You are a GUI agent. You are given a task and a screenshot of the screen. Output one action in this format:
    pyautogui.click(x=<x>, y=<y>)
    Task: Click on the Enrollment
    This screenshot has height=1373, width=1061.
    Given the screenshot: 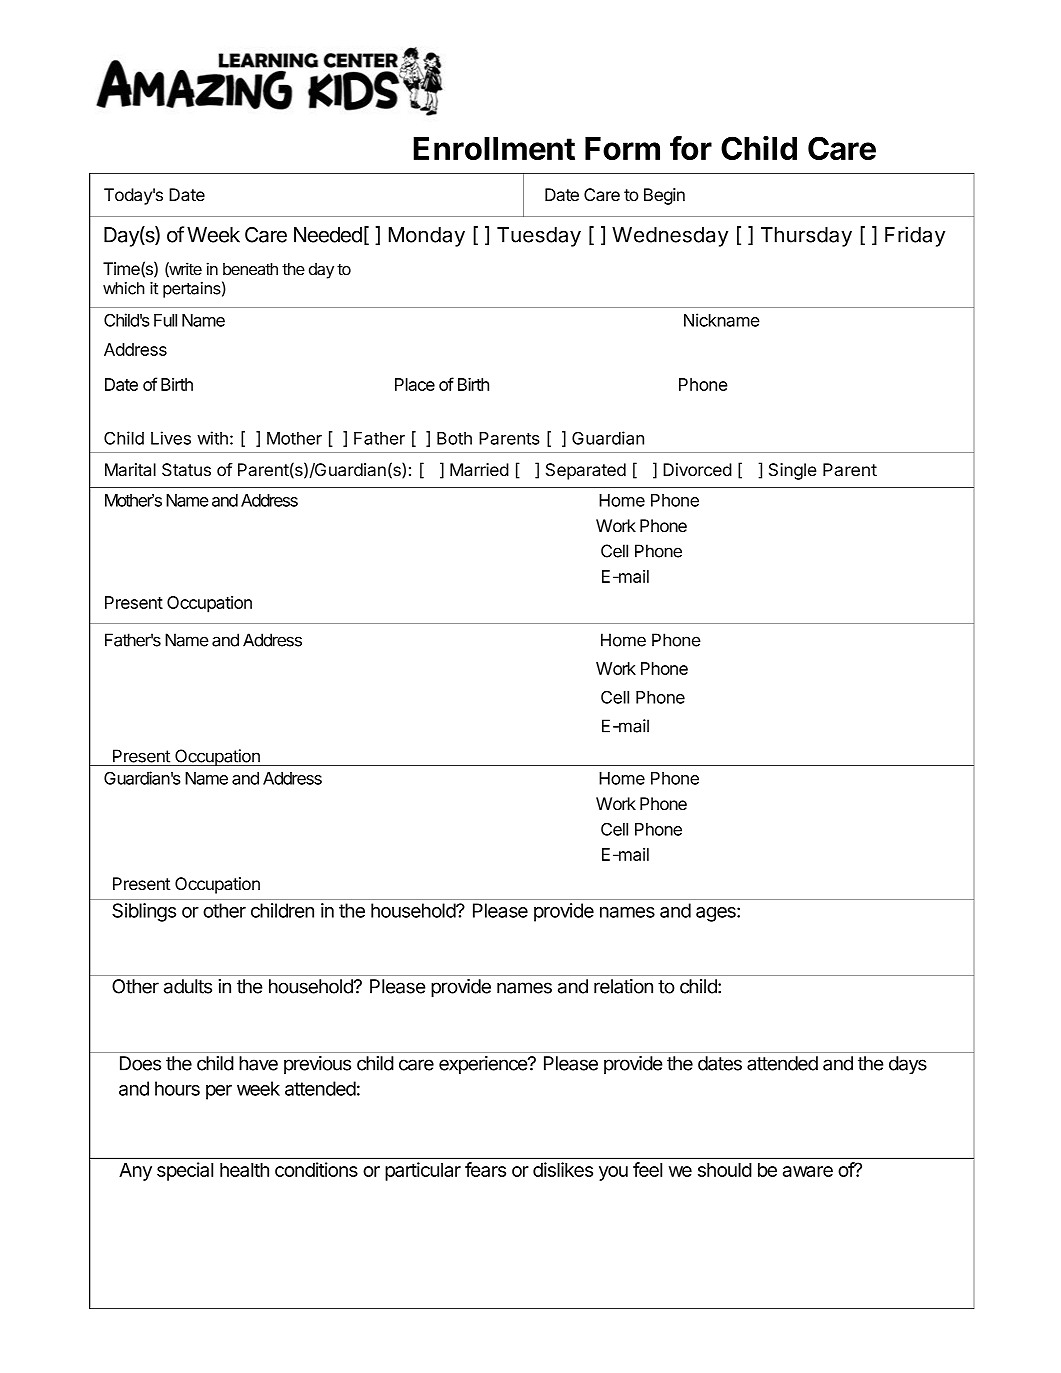 What is the action you would take?
    pyautogui.click(x=494, y=148)
